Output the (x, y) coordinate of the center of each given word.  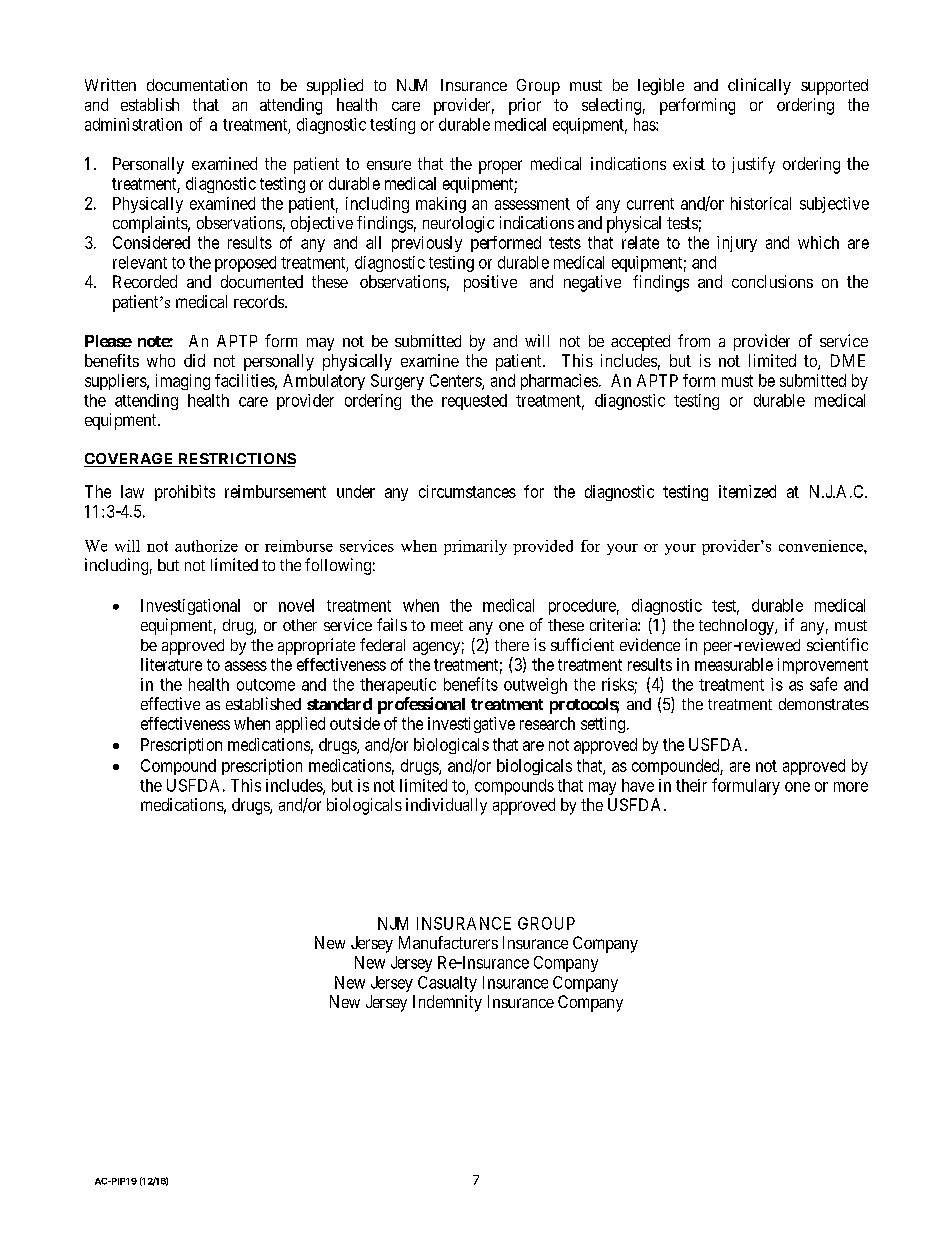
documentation (197, 84)
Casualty (447, 984)
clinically (759, 86)
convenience (822, 546)
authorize (206, 546)
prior (525, 106)
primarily (475, 547)
